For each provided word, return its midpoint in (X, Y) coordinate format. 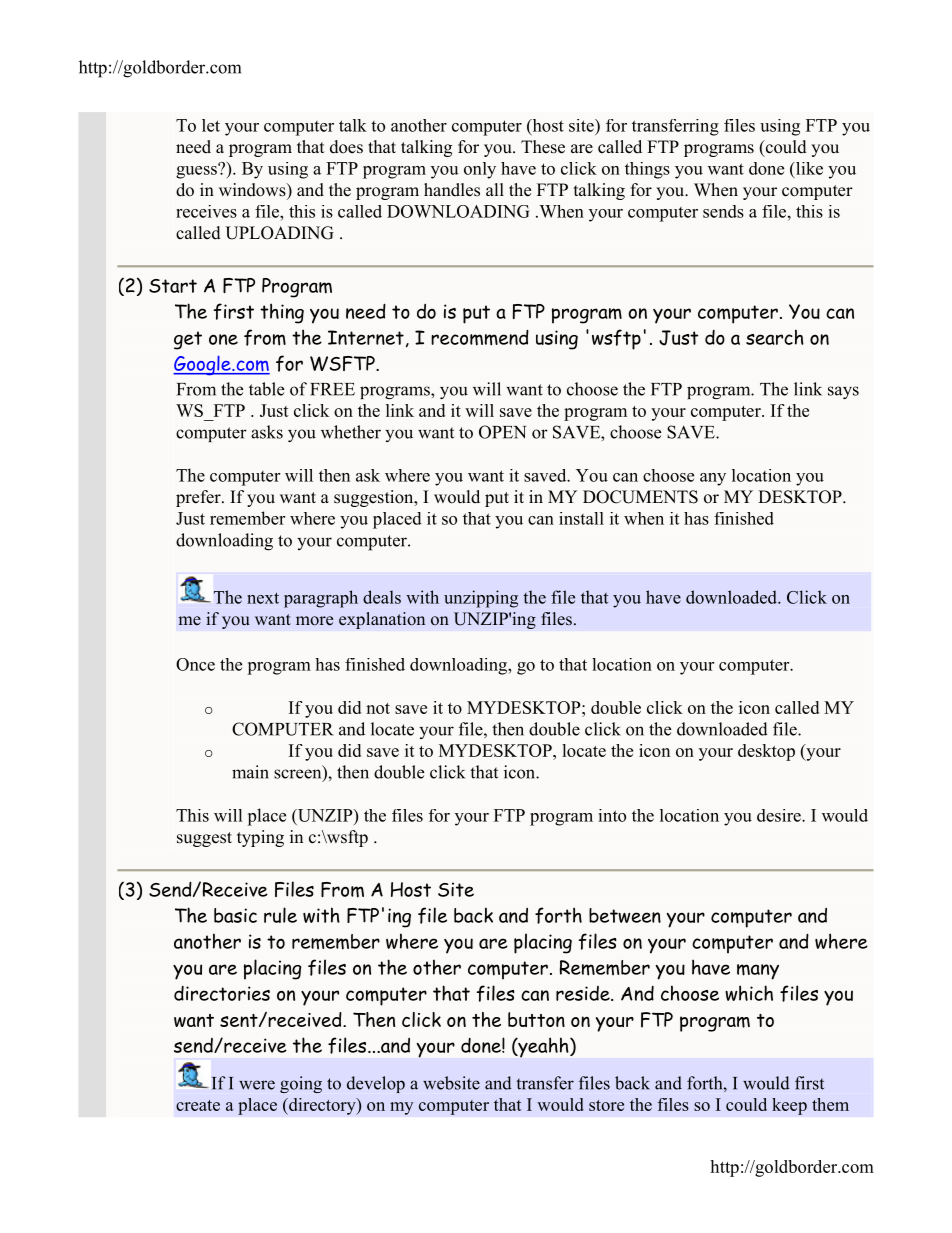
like (808, 168)
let (211, 125)
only (480, 170)
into (612, 815)
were (257, 1085)
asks (267, 432)
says (843, 392)
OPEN (502, 432)
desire (780, 815)
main (250, 772)
